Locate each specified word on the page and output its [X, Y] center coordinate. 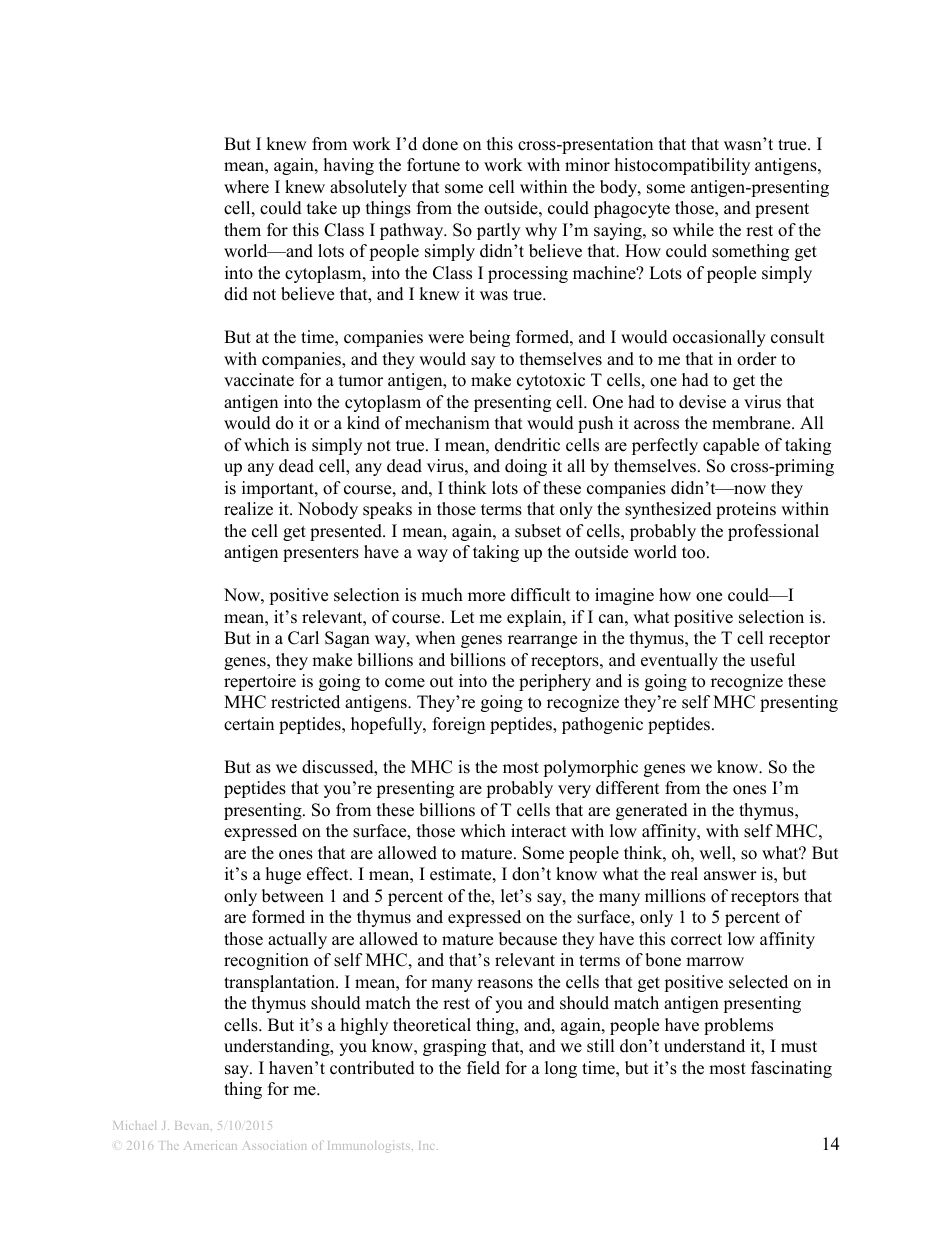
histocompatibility [682, 166]
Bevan [193, 1125]
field [483, 1068]
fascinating [791, 1069]
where [246, 187]
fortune [433, 165]
